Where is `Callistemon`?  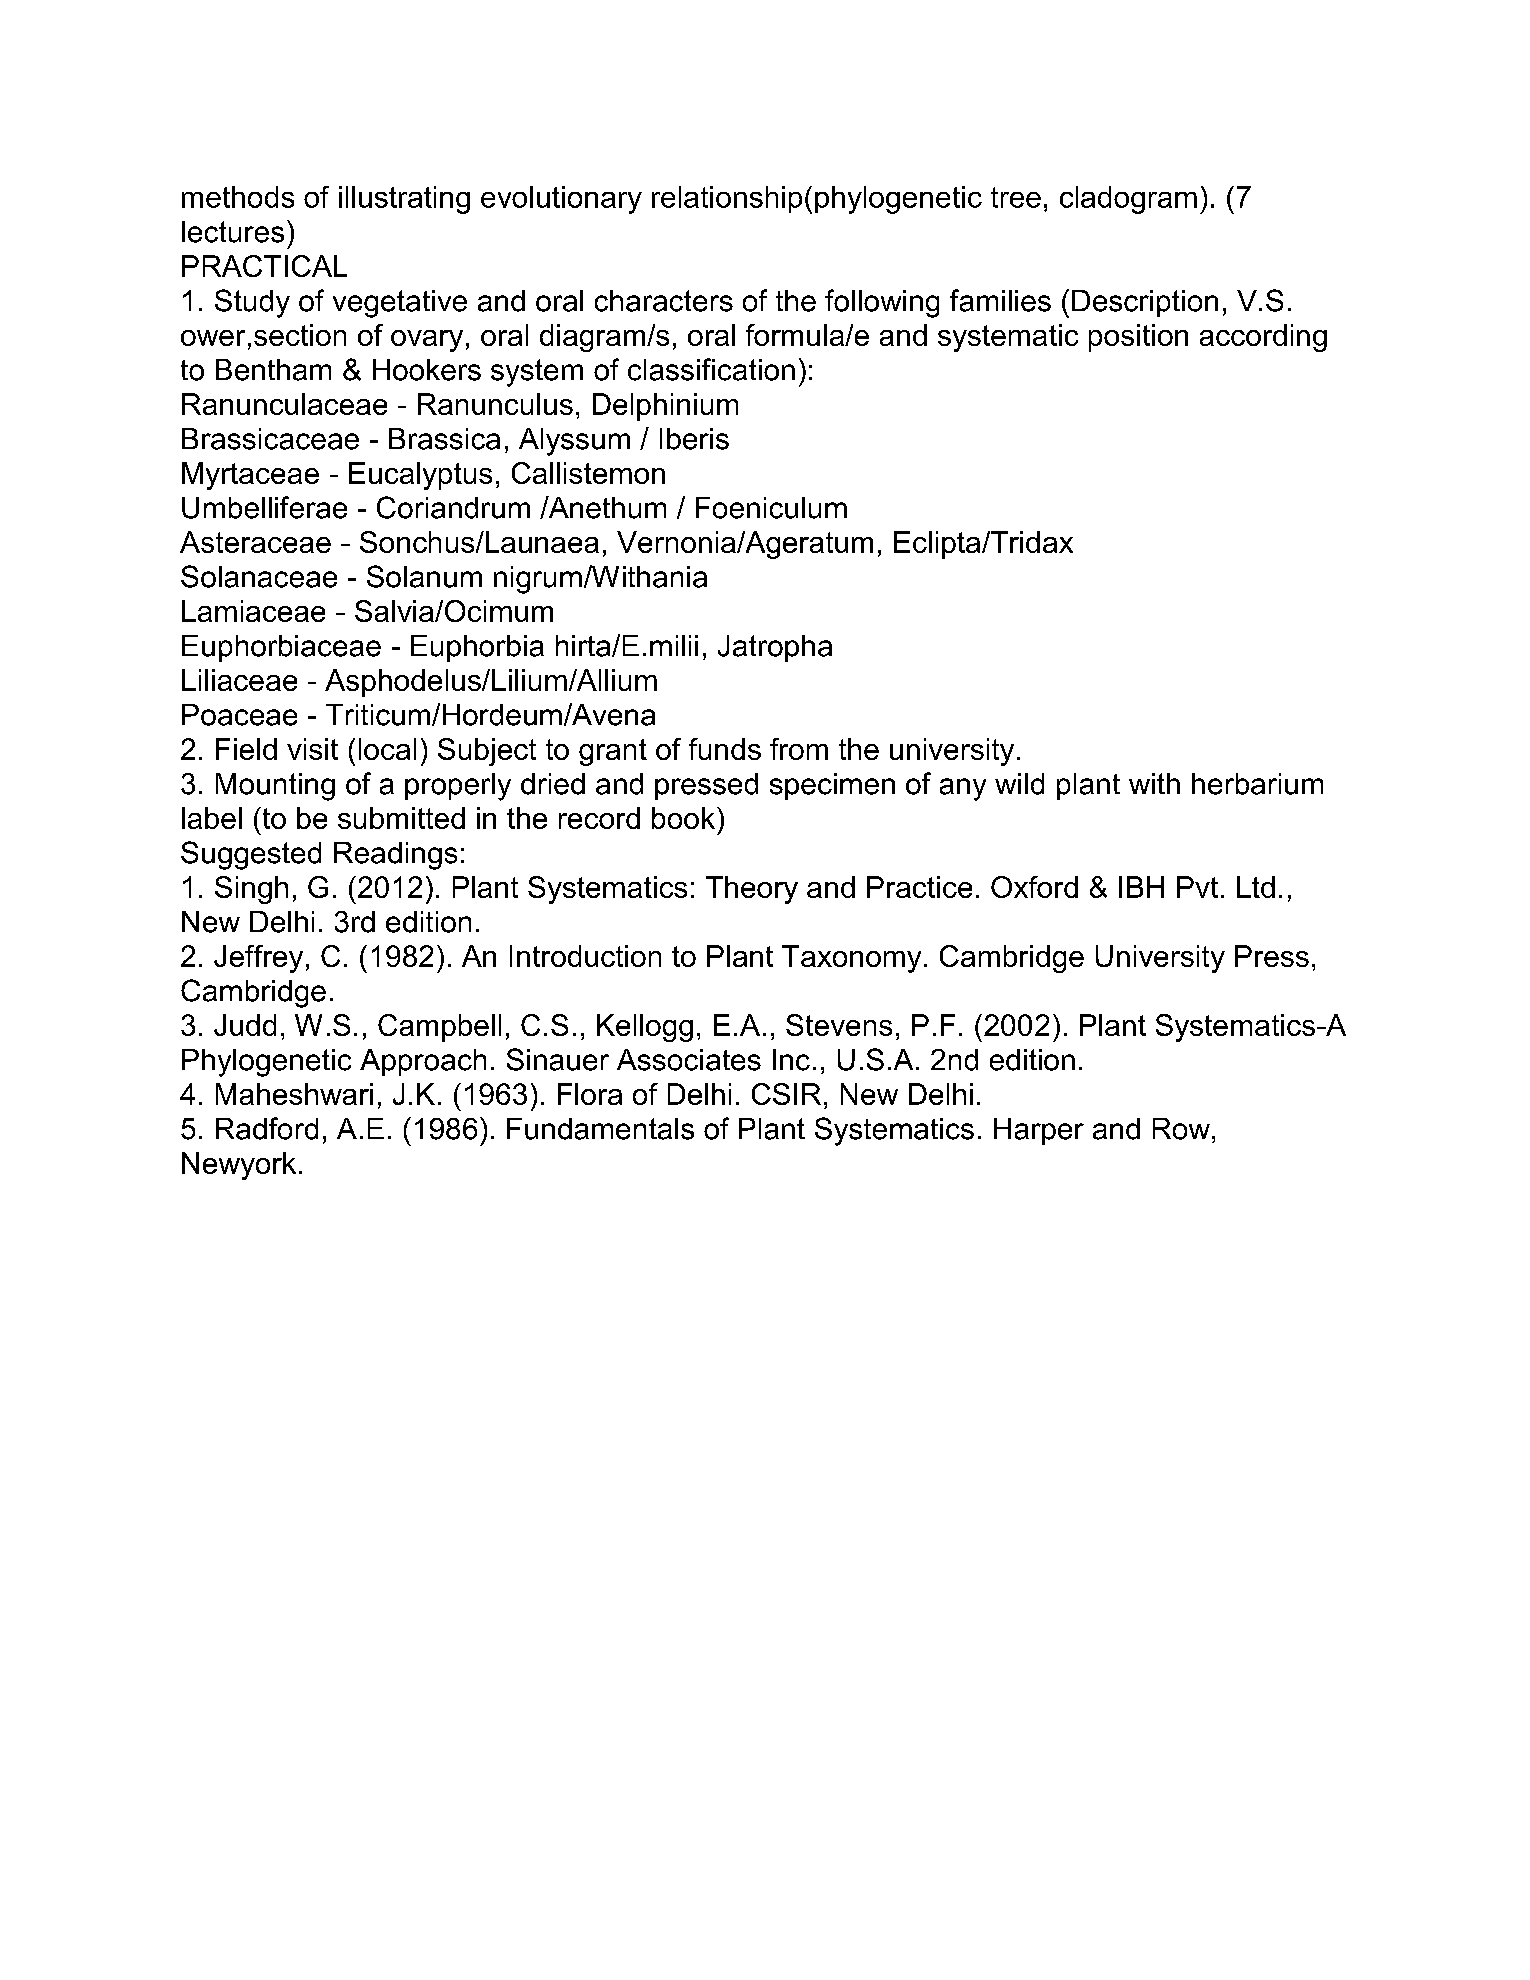
Callistemon is located at coordinates (588, 473).
